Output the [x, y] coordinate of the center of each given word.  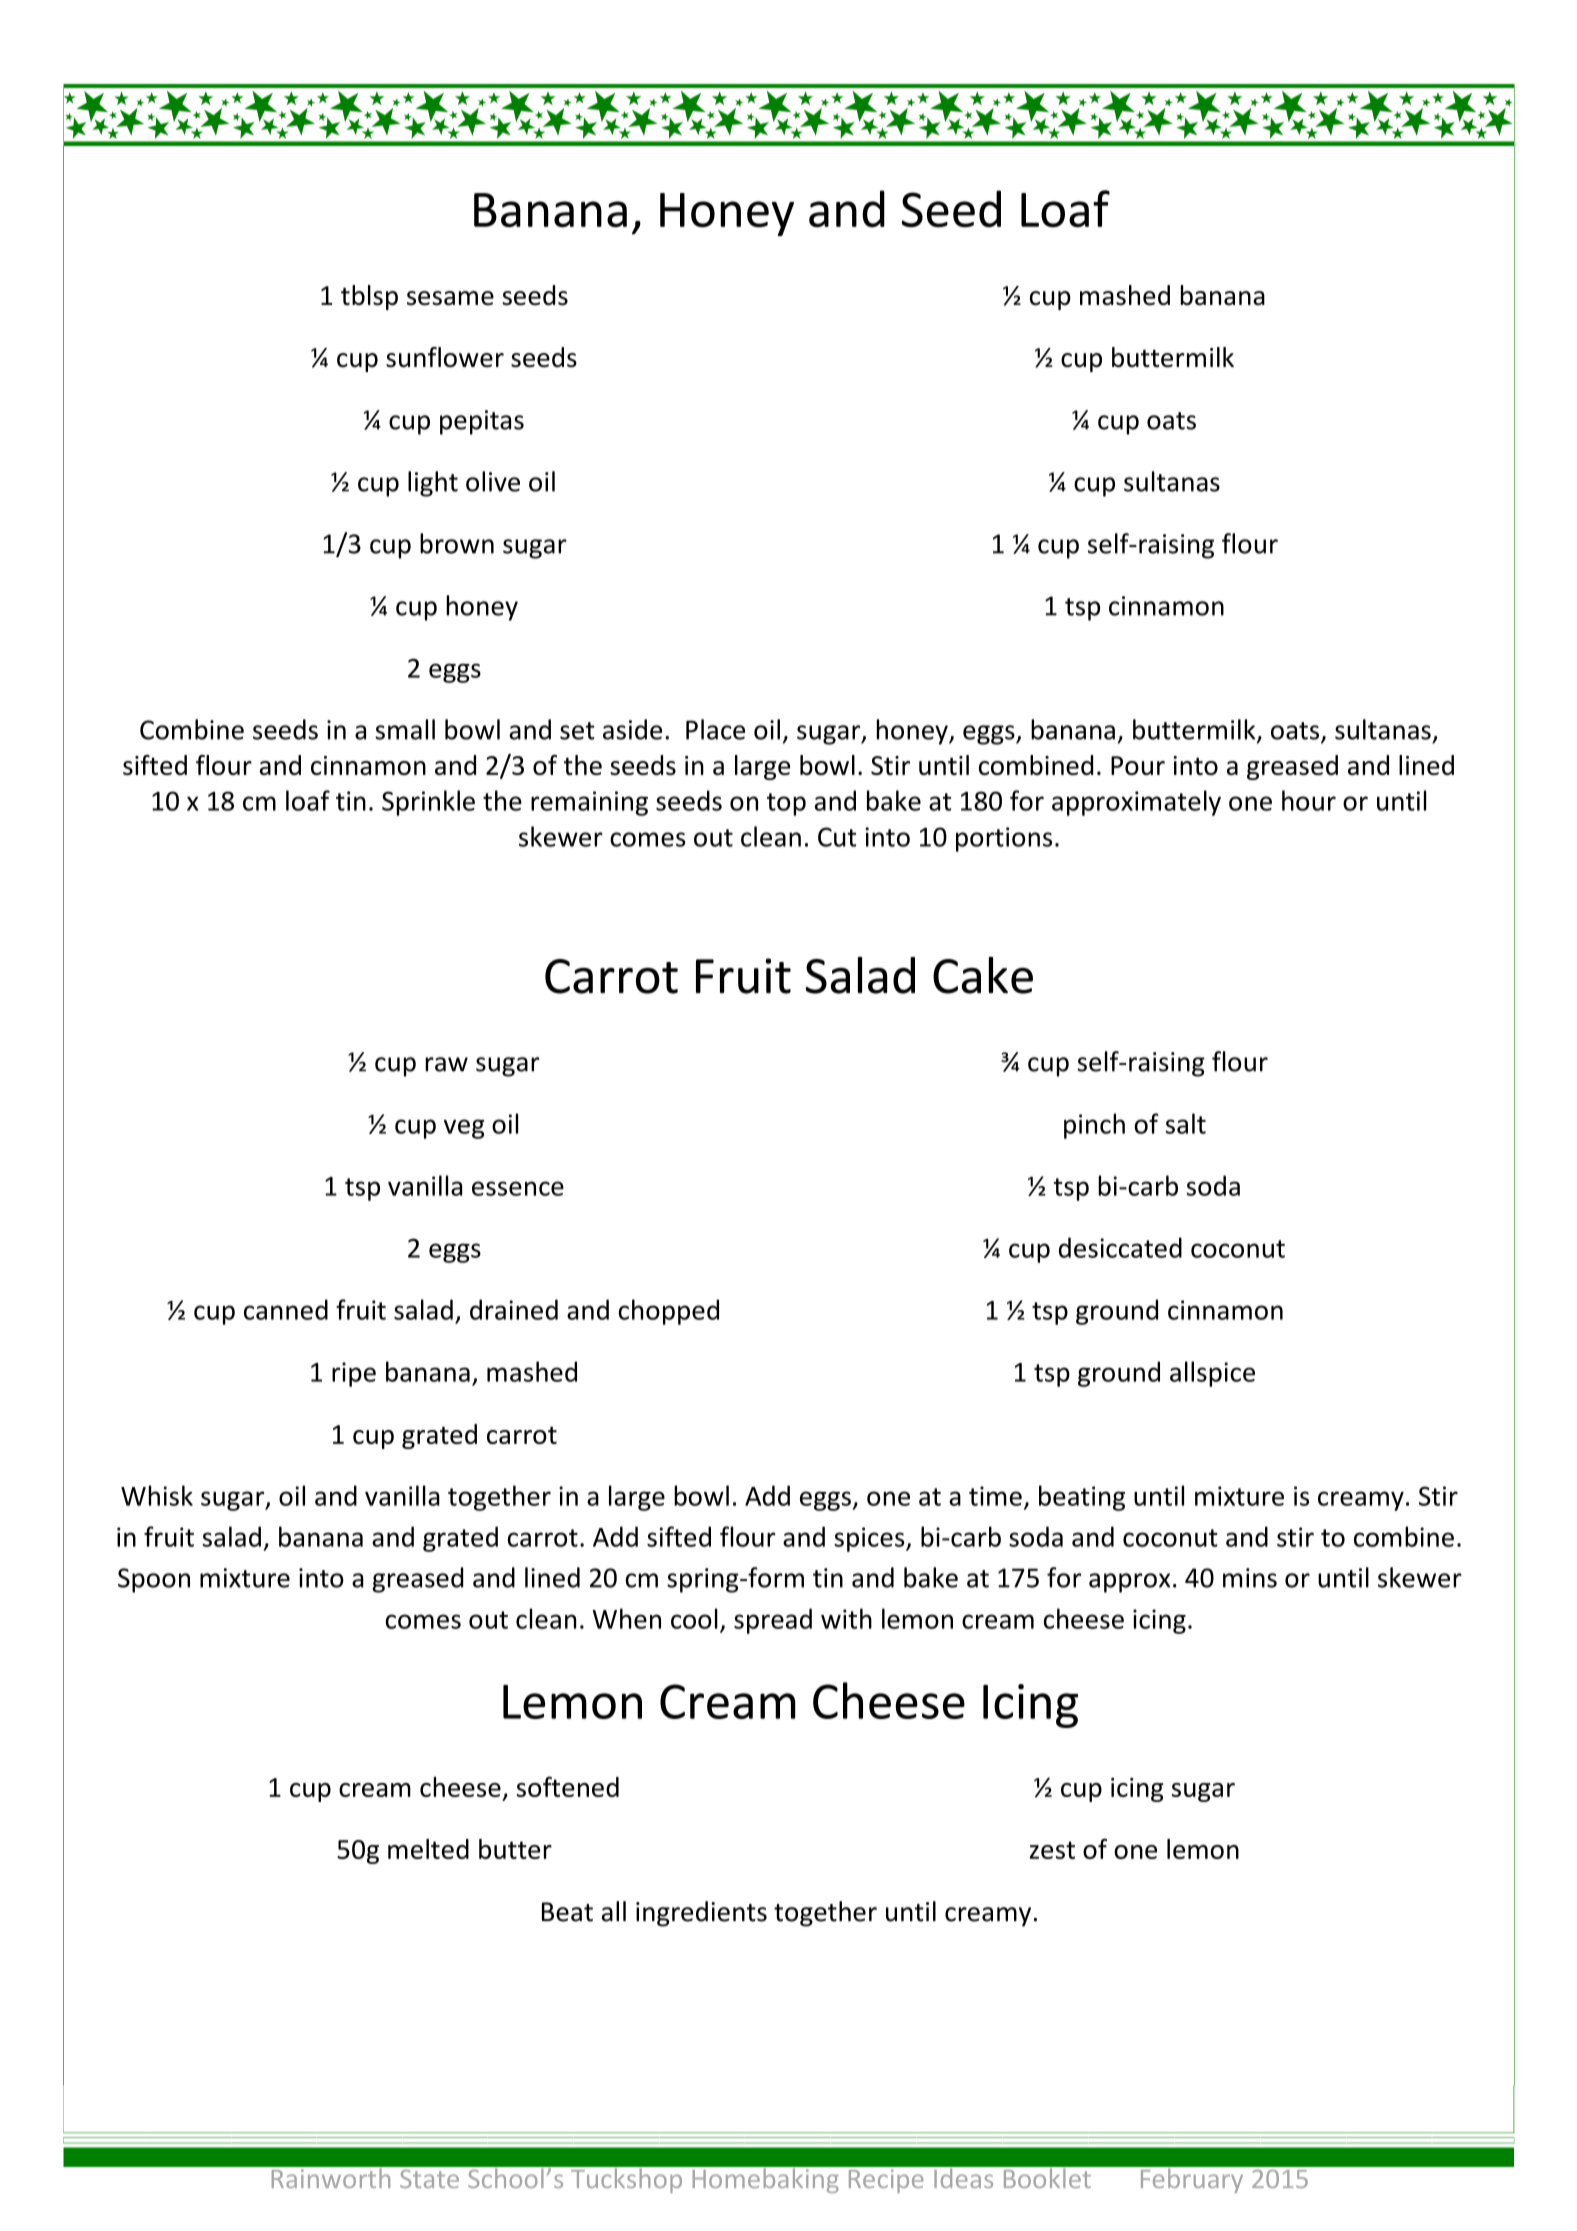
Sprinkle [428, 803]
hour [1309, 800]
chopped [668, 1312]
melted [428, 1849]
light [433, 484]
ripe [354, 1374]
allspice [1212, 1374]
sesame [450, 298]
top [786, 804]
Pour [1138, 765]
